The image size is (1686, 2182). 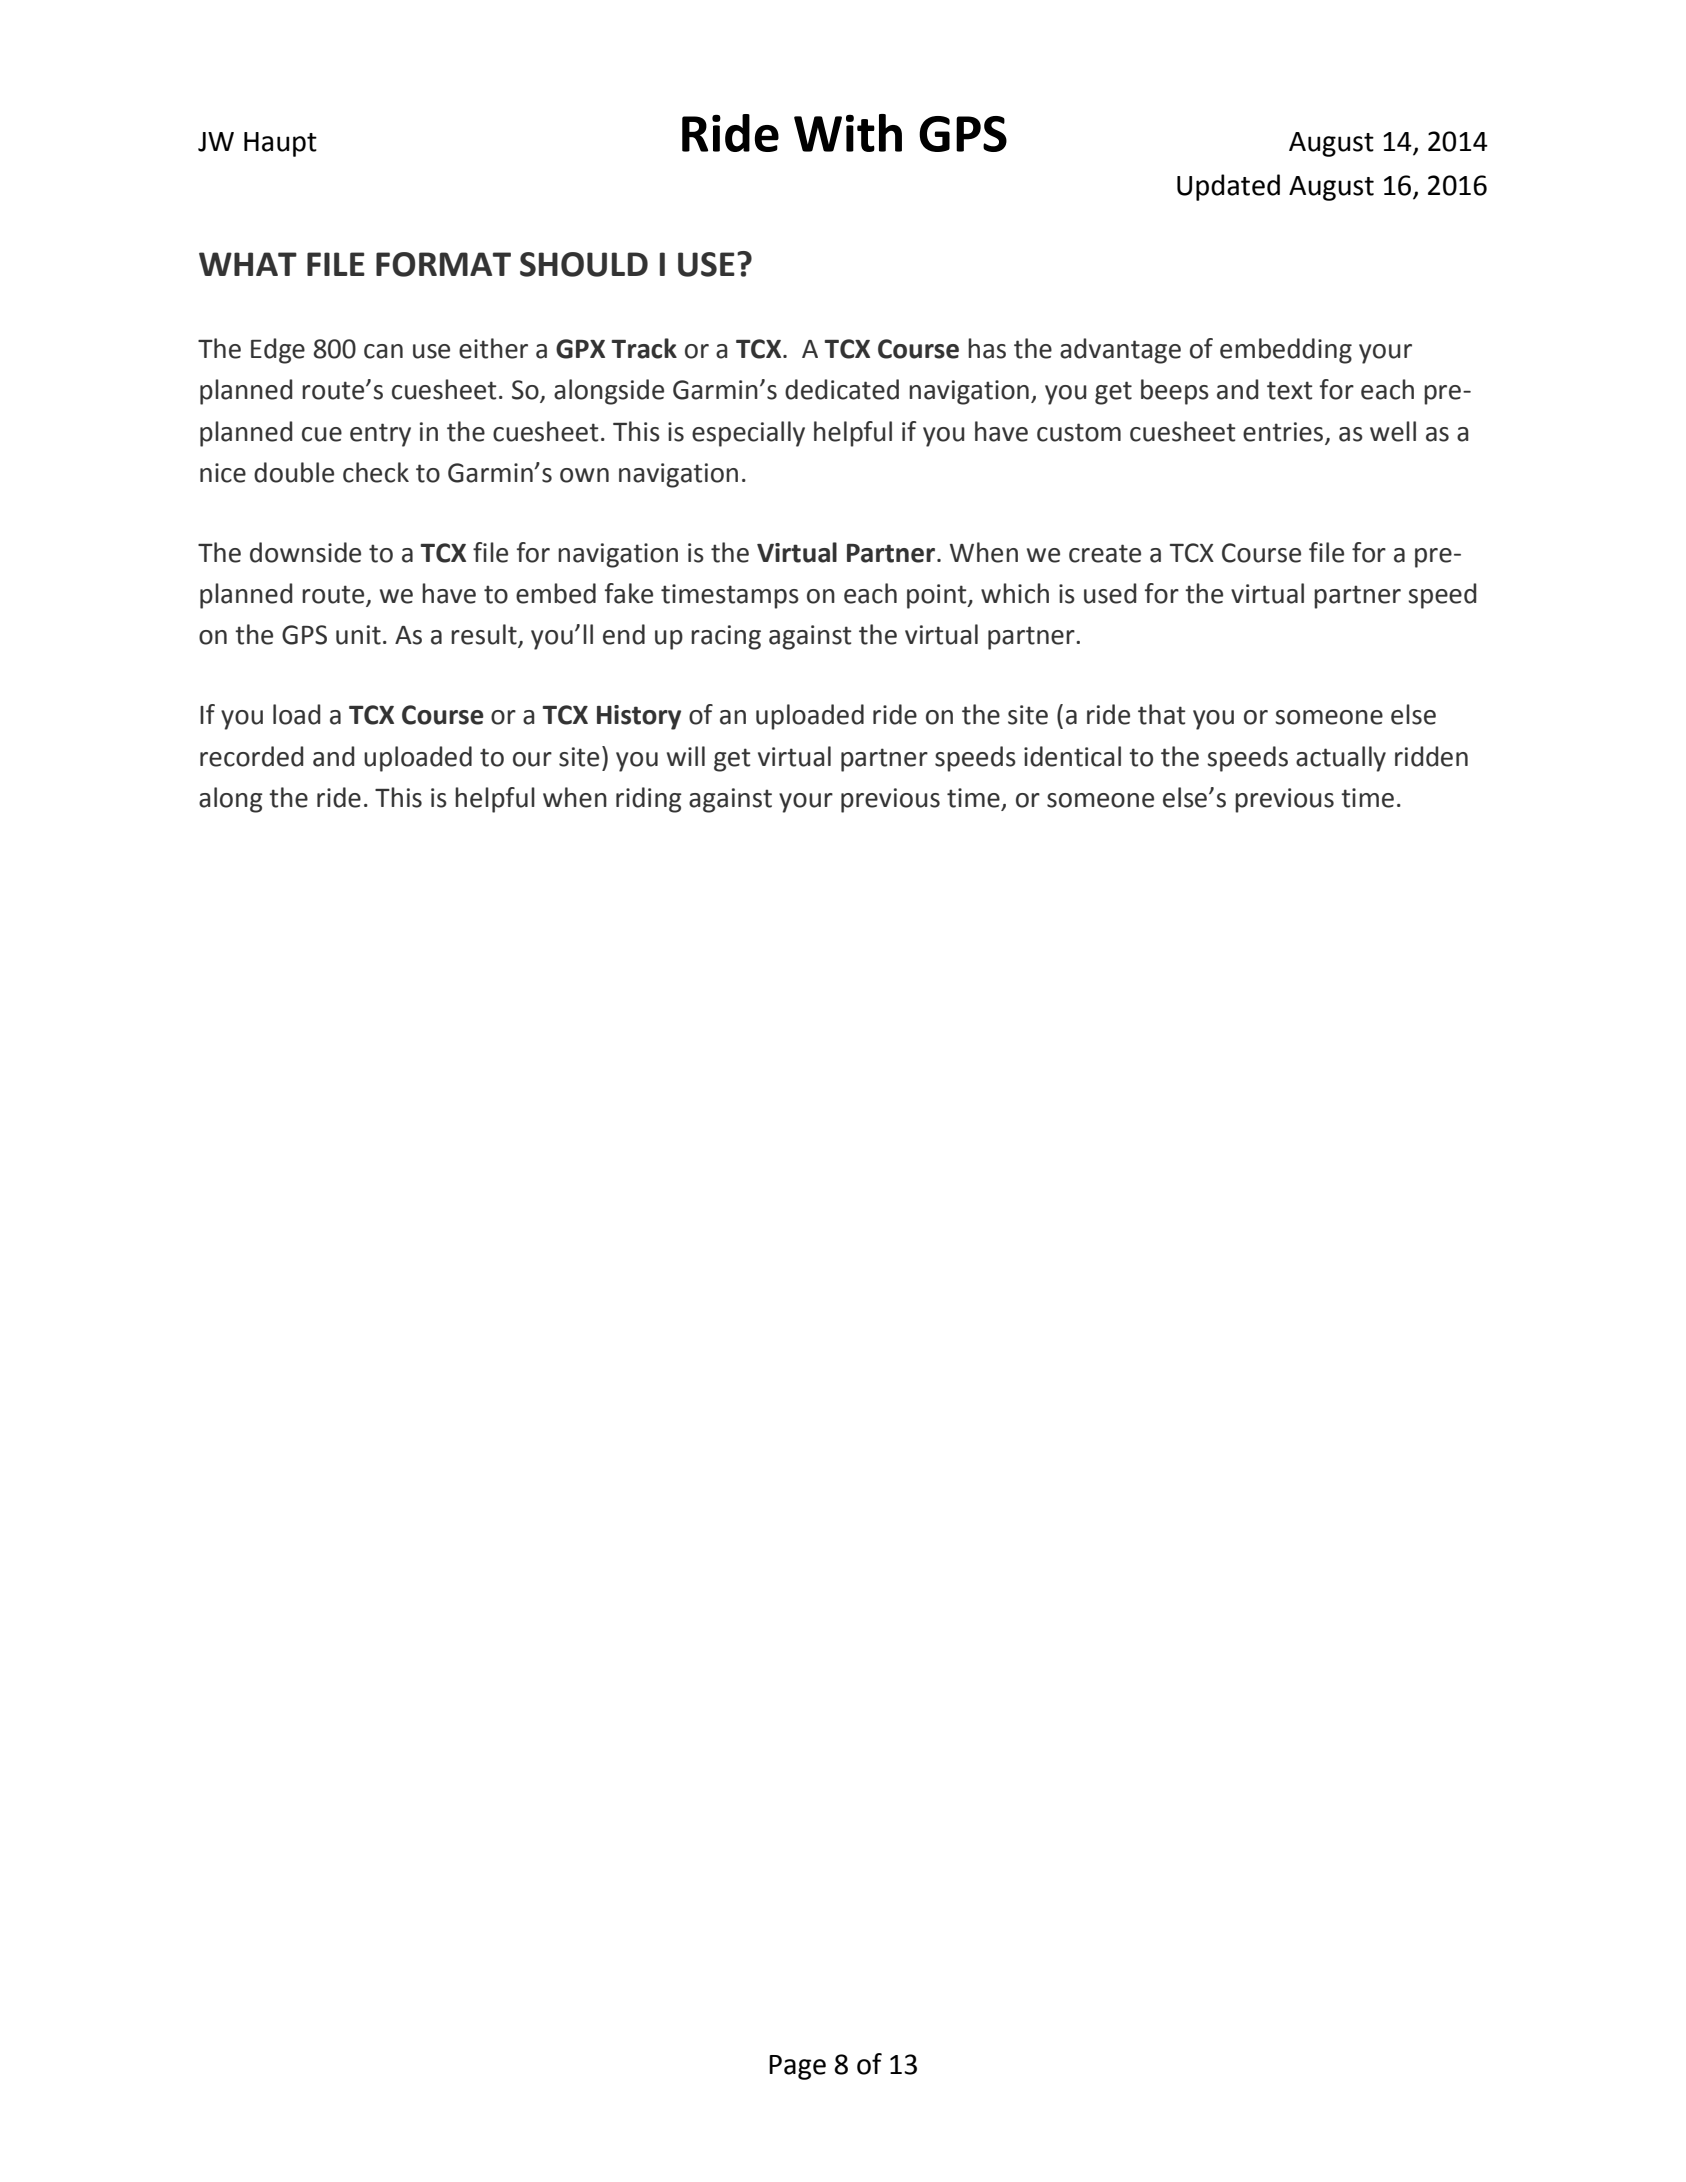 I want to click on actually, so click(x=1341, y=759).
